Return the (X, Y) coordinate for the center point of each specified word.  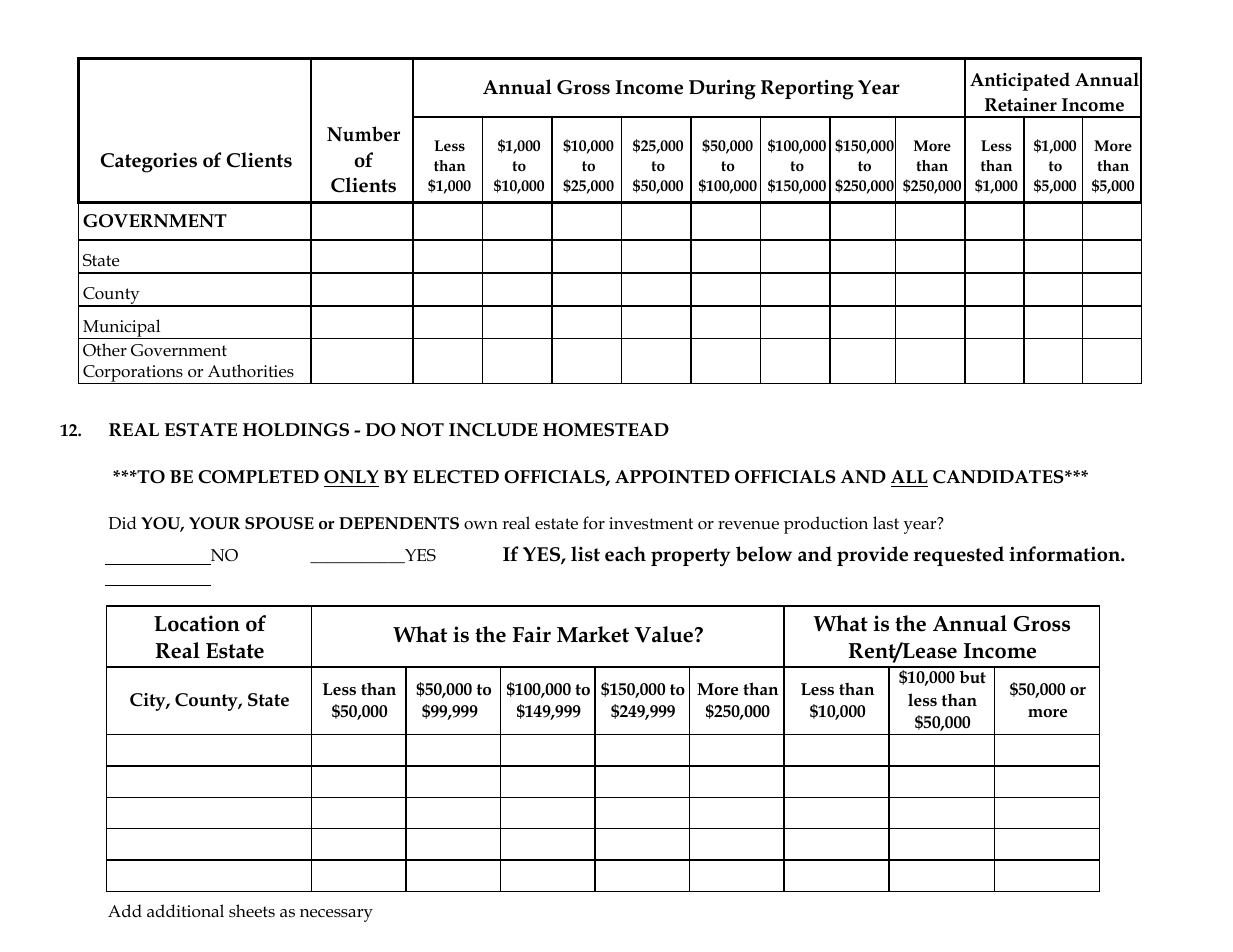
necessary (336, 915)
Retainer (1021, 105)
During (722, 90)
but (972, 677)
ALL (909, 476)
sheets (252, 911)
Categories (149, 163)
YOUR (214, 523)
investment (651, 523)
